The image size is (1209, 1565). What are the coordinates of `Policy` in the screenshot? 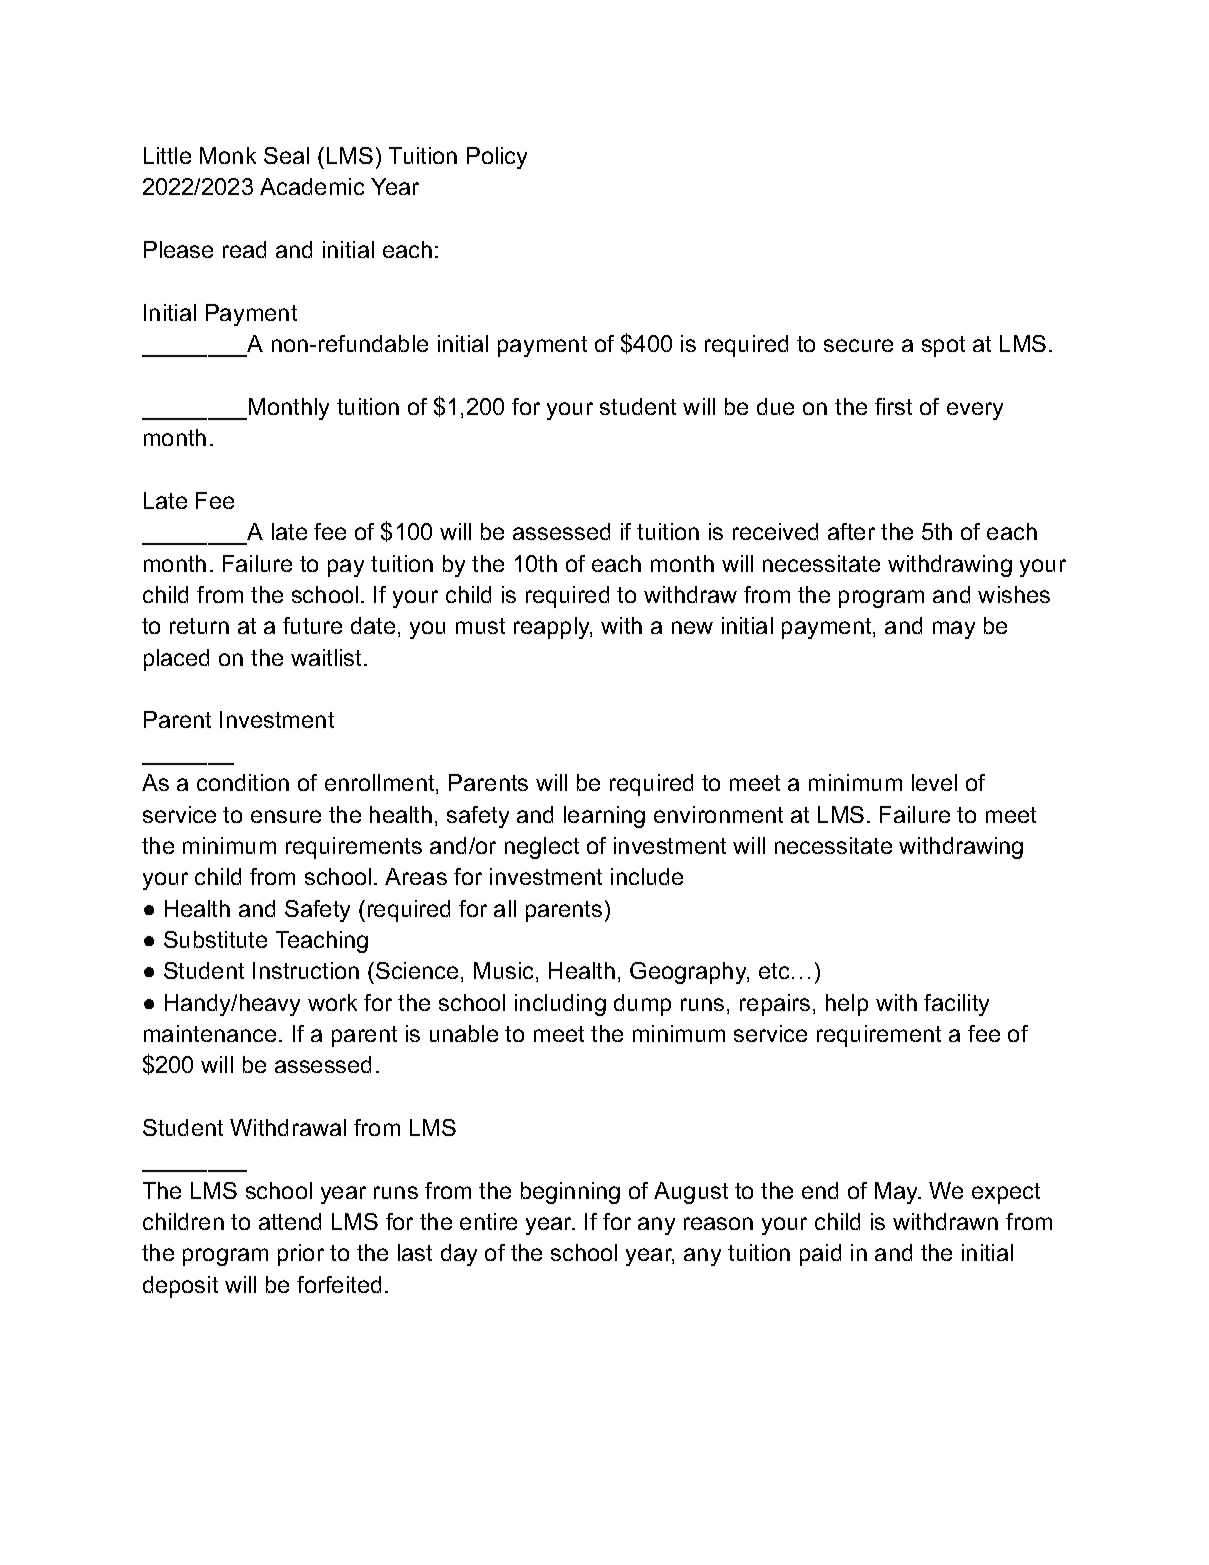 It's located at (497, 158).
